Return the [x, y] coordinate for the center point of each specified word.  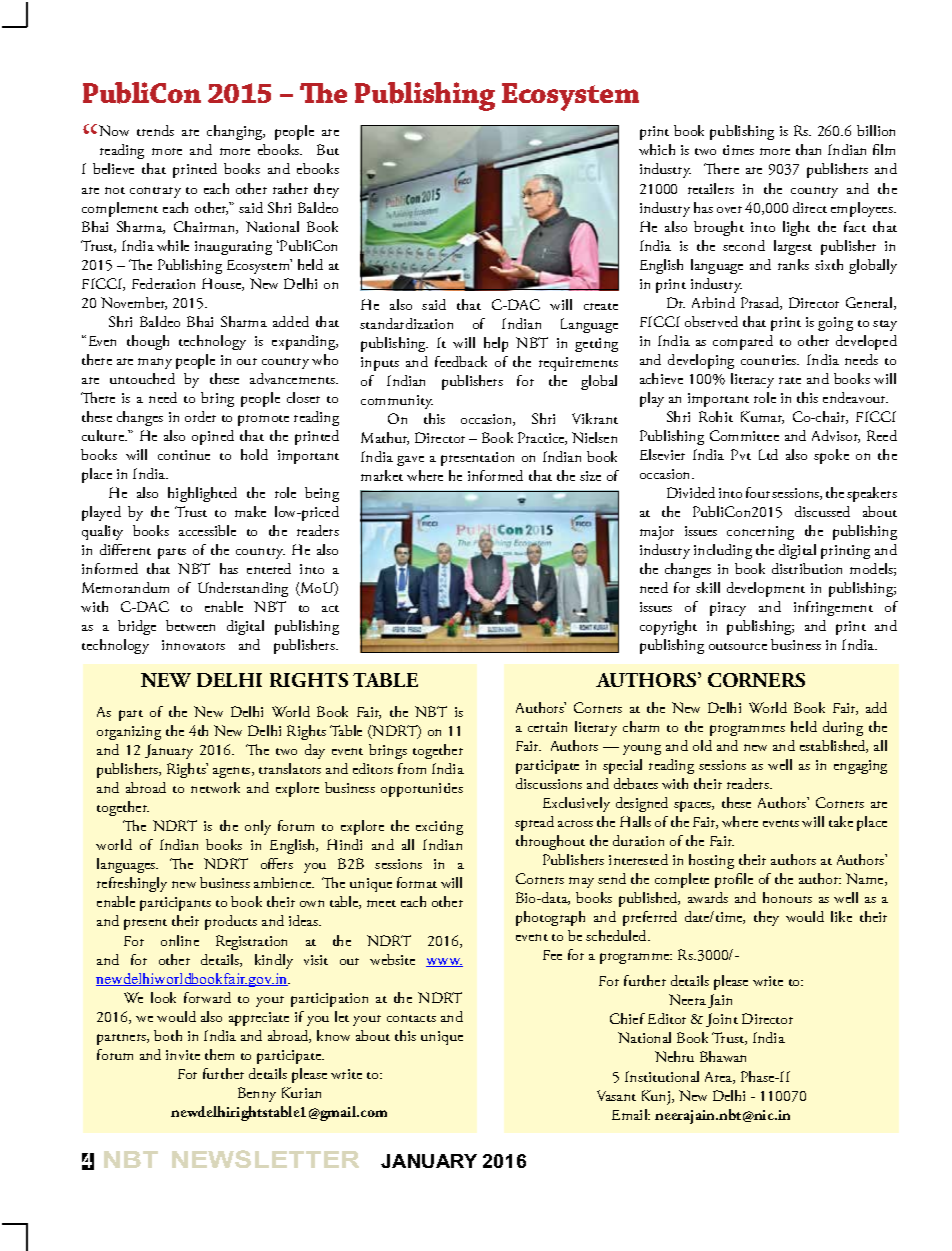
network [215, 787]
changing [236, 132]
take [841, 821]
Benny [257, 1094]
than [808, 149]
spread [534, 823]
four [759, 492]
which [657, 149]
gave [410, 461]
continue [184, 455]
